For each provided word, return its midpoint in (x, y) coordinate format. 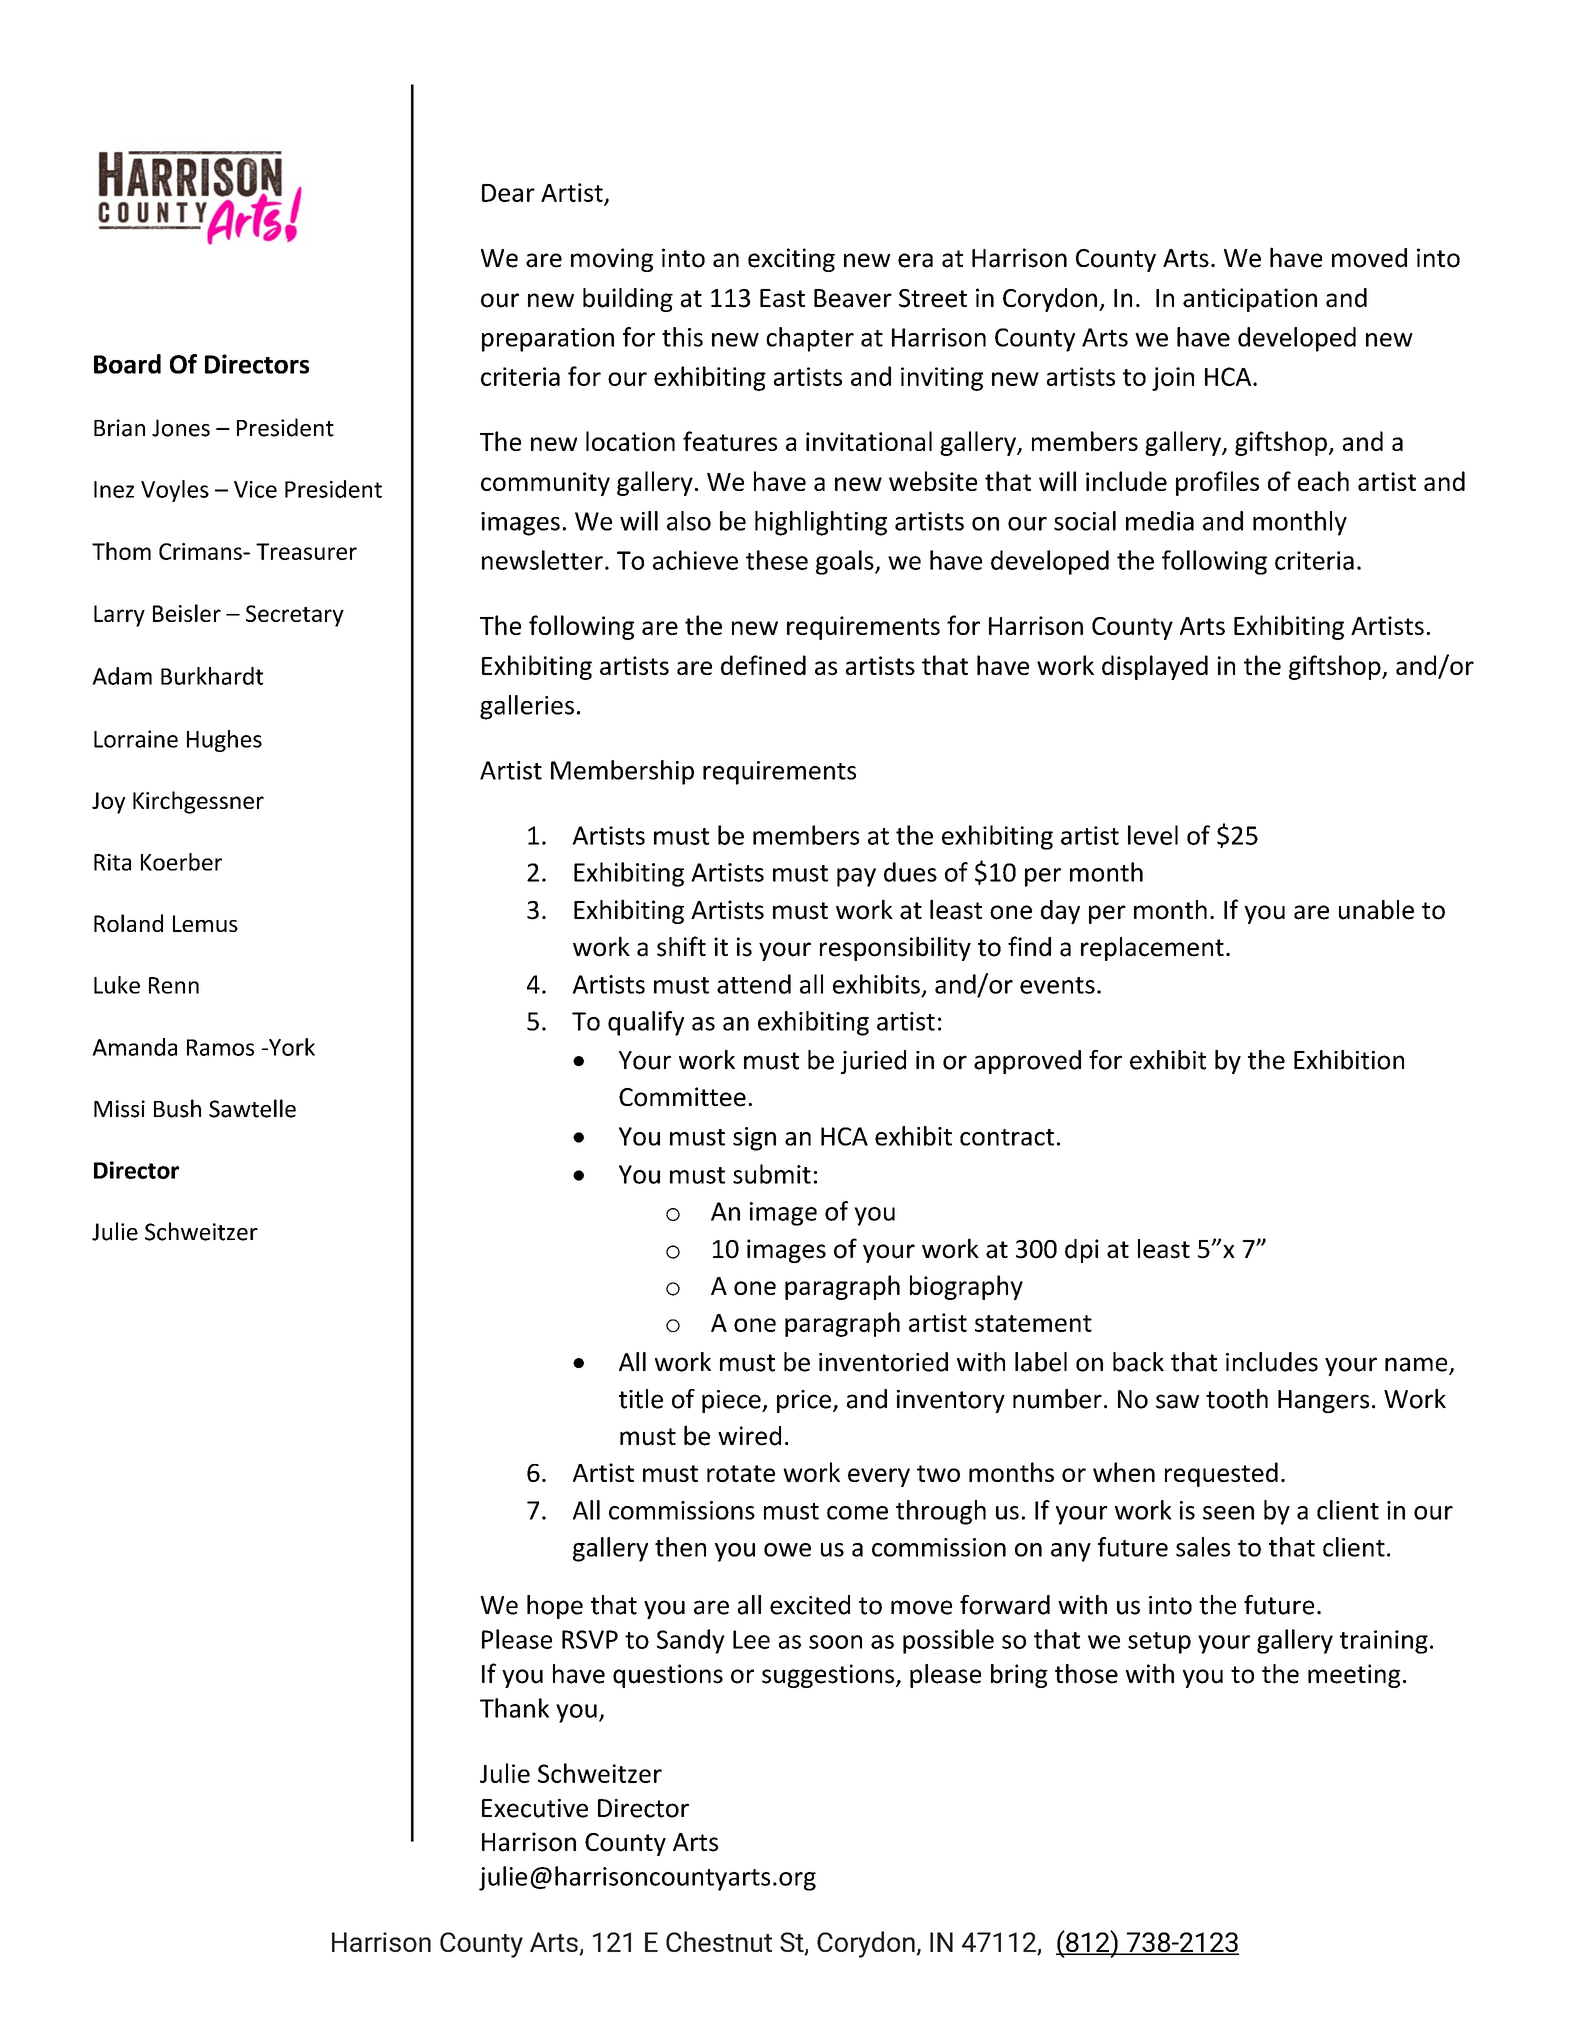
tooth (1237, 1399)
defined (763, 665)
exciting (791, 260)
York (291, 1047)
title (641, 1399)
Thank (514, 1708)
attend (754, 984)
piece (732, 1401)
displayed (1155, 667)
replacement (1152, 949)
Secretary (295, 616)
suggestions (829, 1676)
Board (127, 364)
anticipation (1250, 300)
